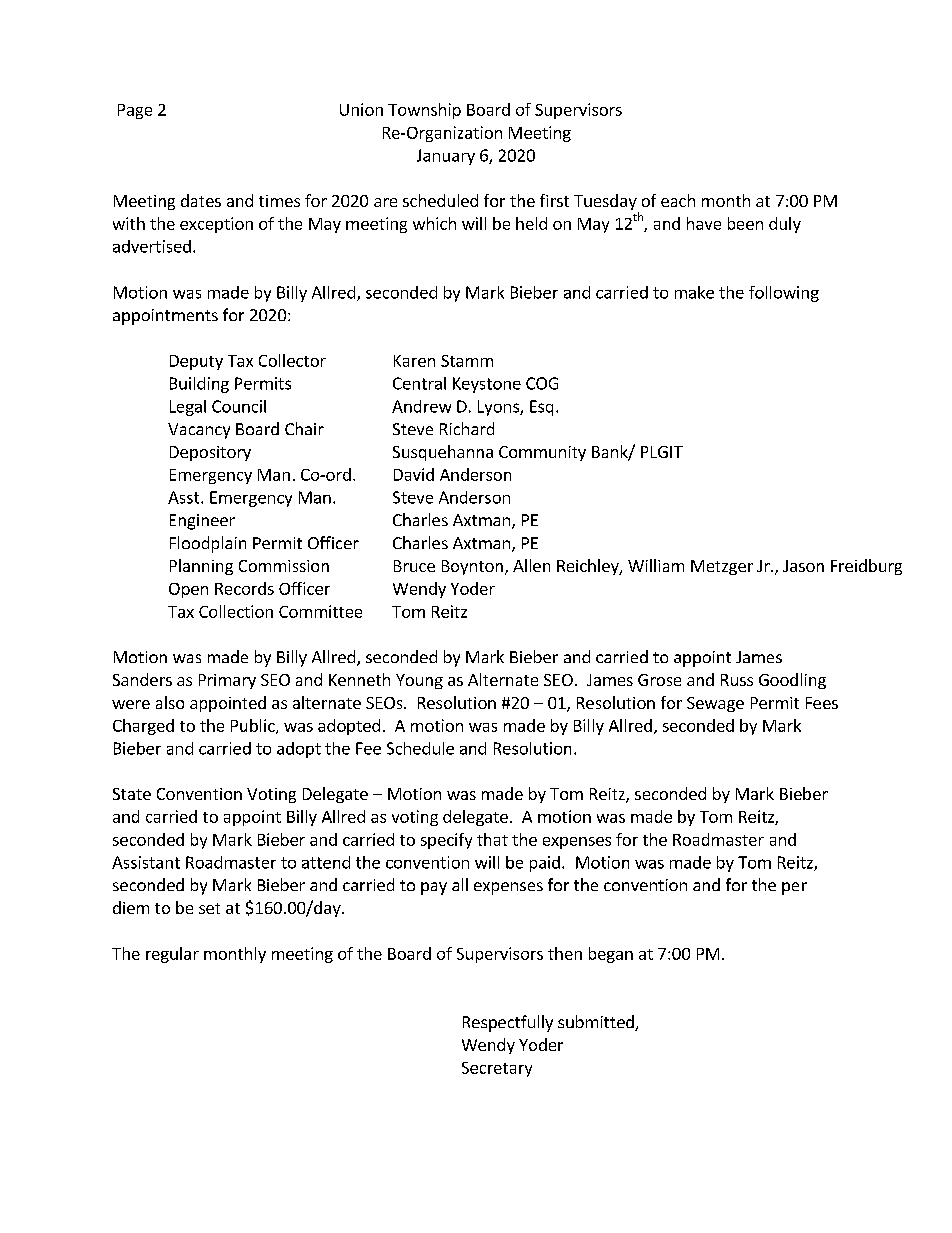  What do you see at coordinates (678, 200) in the document?
I see `each` at bounding box center [678, 200].
